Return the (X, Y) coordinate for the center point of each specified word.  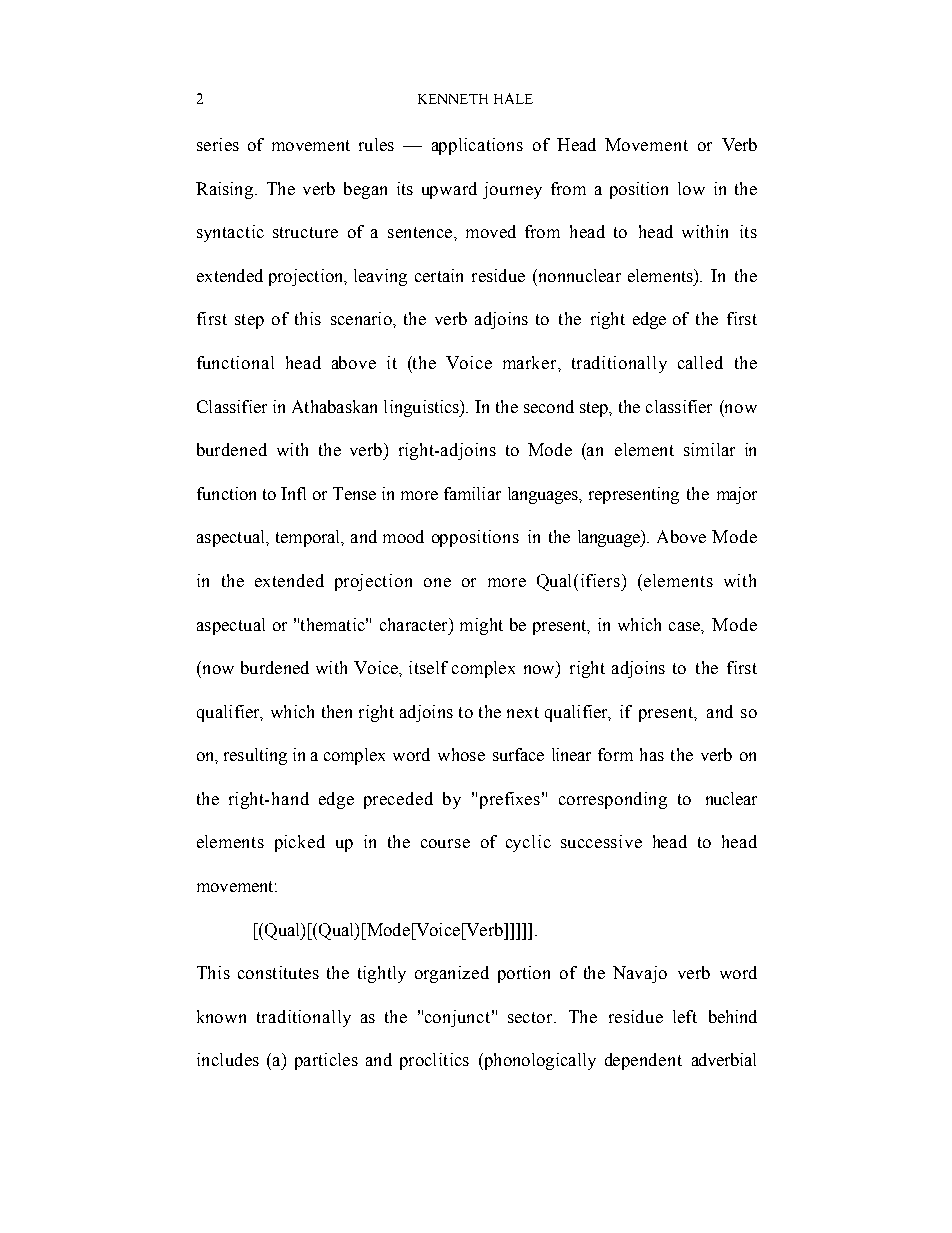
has (652, 754)
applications (477, 146)
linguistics (423, 408)
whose (461, 754)
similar (709, 449)
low (691, 188)
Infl (293, 493)
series (218, 144)
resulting (255, 756)
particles (326, 1061)
